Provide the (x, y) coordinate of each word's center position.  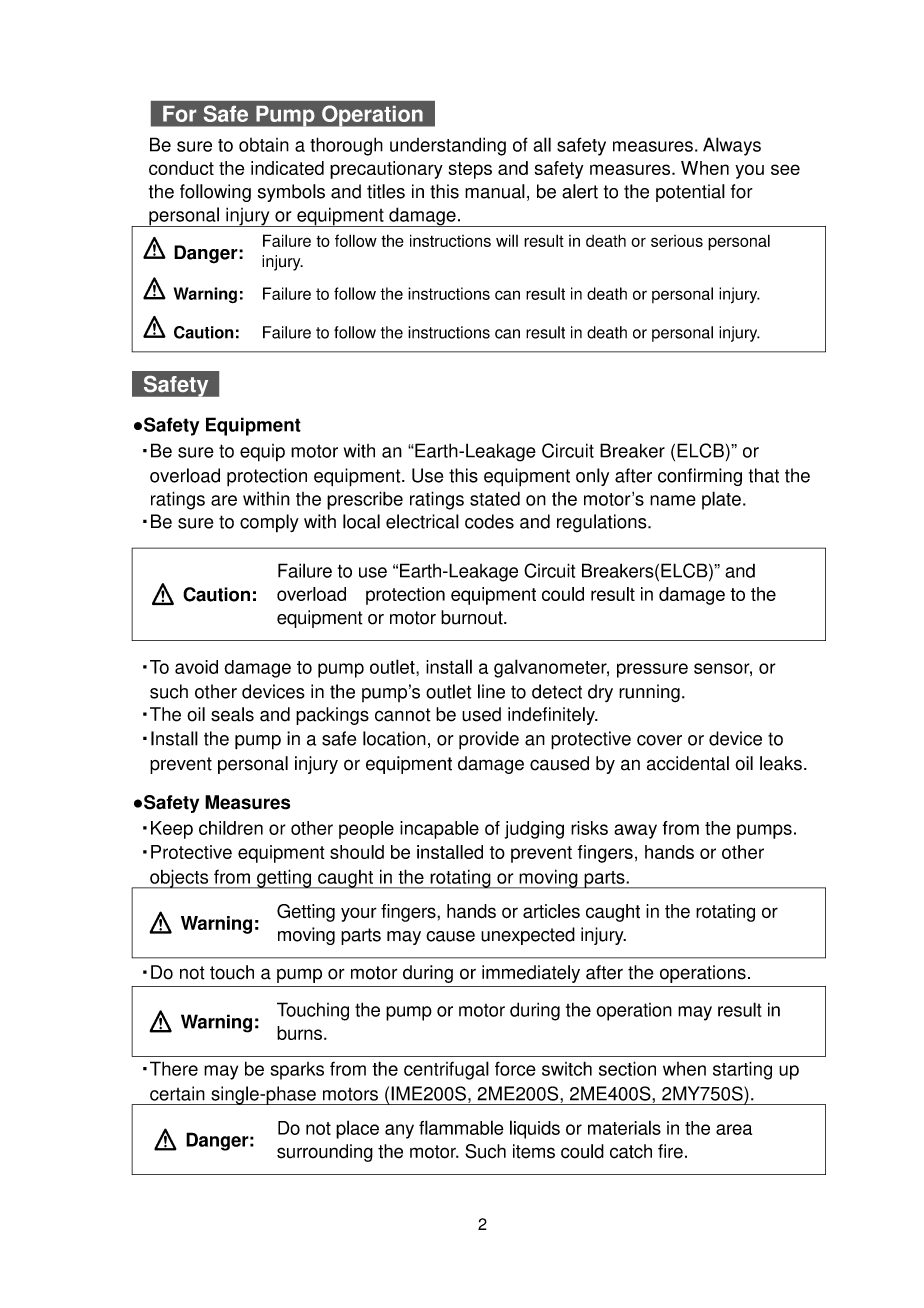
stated (495, 498)
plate (721, 500)
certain (177, 1093)
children (231, 828)
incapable (439, 830)
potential (690, 193)
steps (470, 170)
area (734, 1129)
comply (269, 523)
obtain (264, 145)
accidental (688, 763)
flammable (461, 1127)
